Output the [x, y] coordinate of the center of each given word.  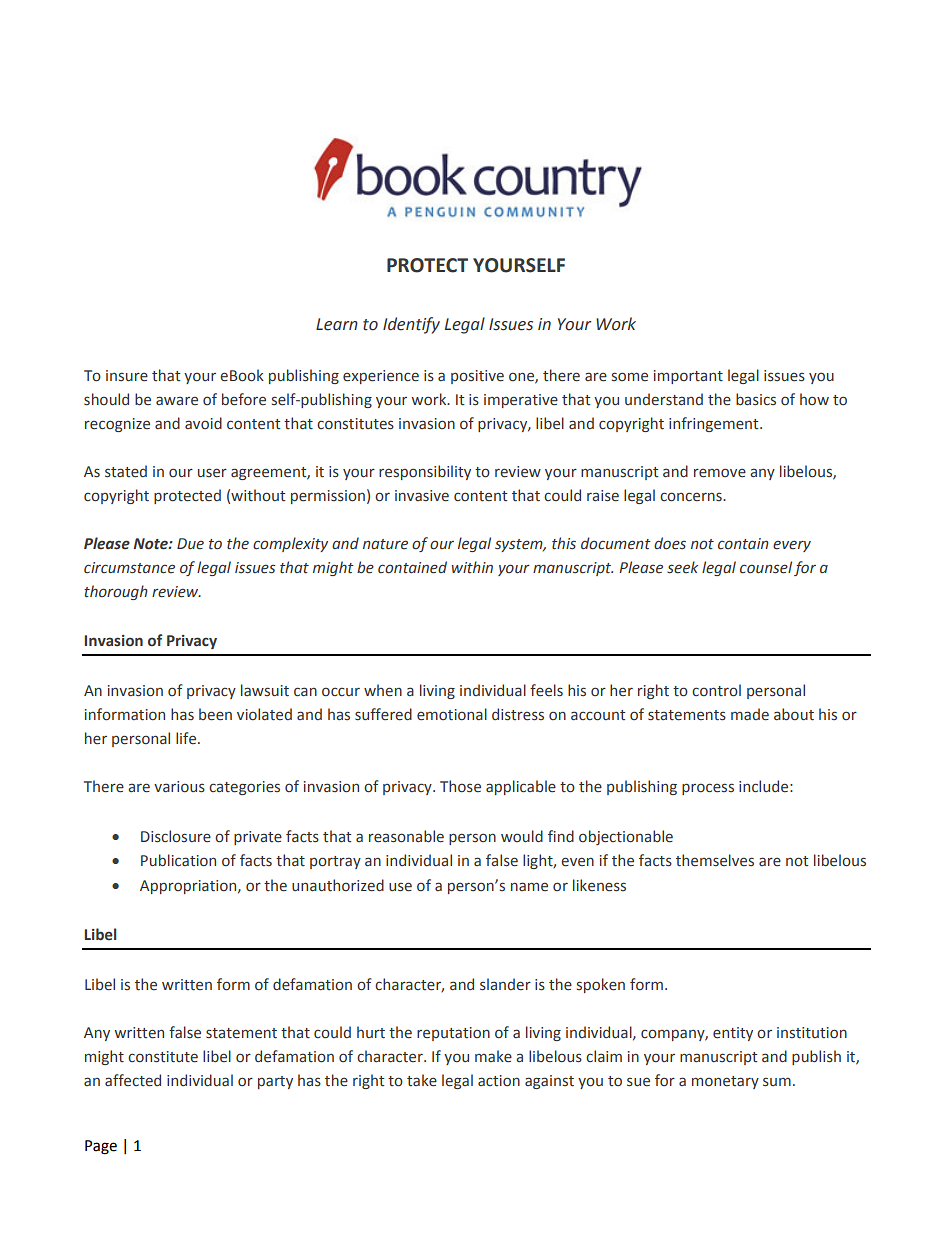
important [688, 377]
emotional [452, 714]
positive [477, 377]
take [422, 1080]
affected [133, 1080]
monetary [725, 1082]
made [750, 714]
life [187, 738]
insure [127, 376]
